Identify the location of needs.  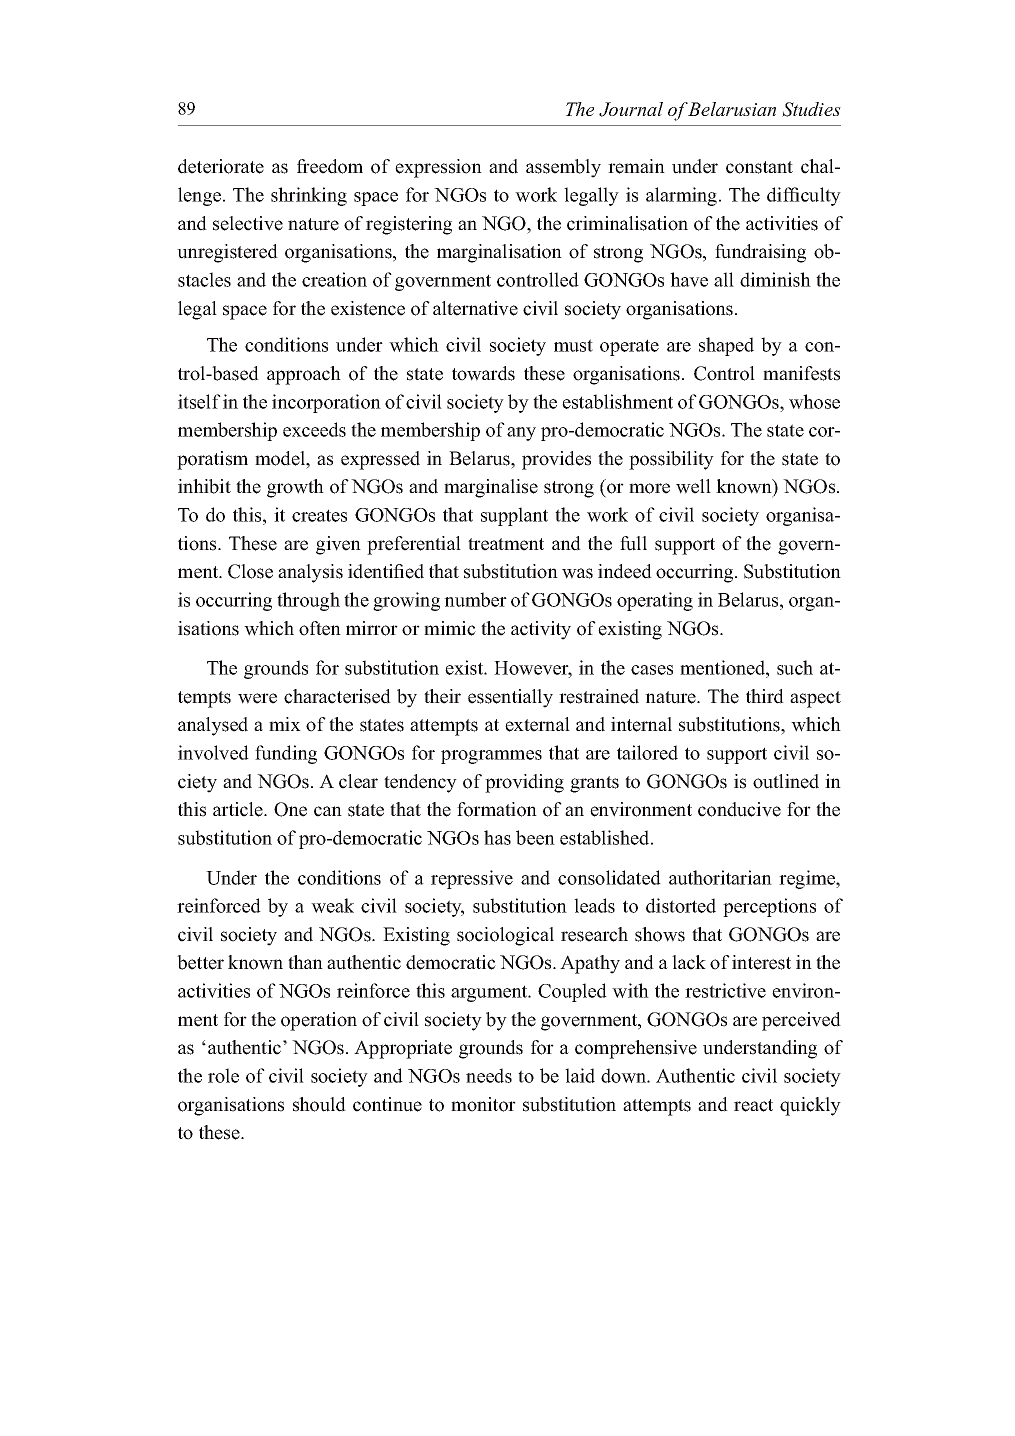
(489, 1075).
